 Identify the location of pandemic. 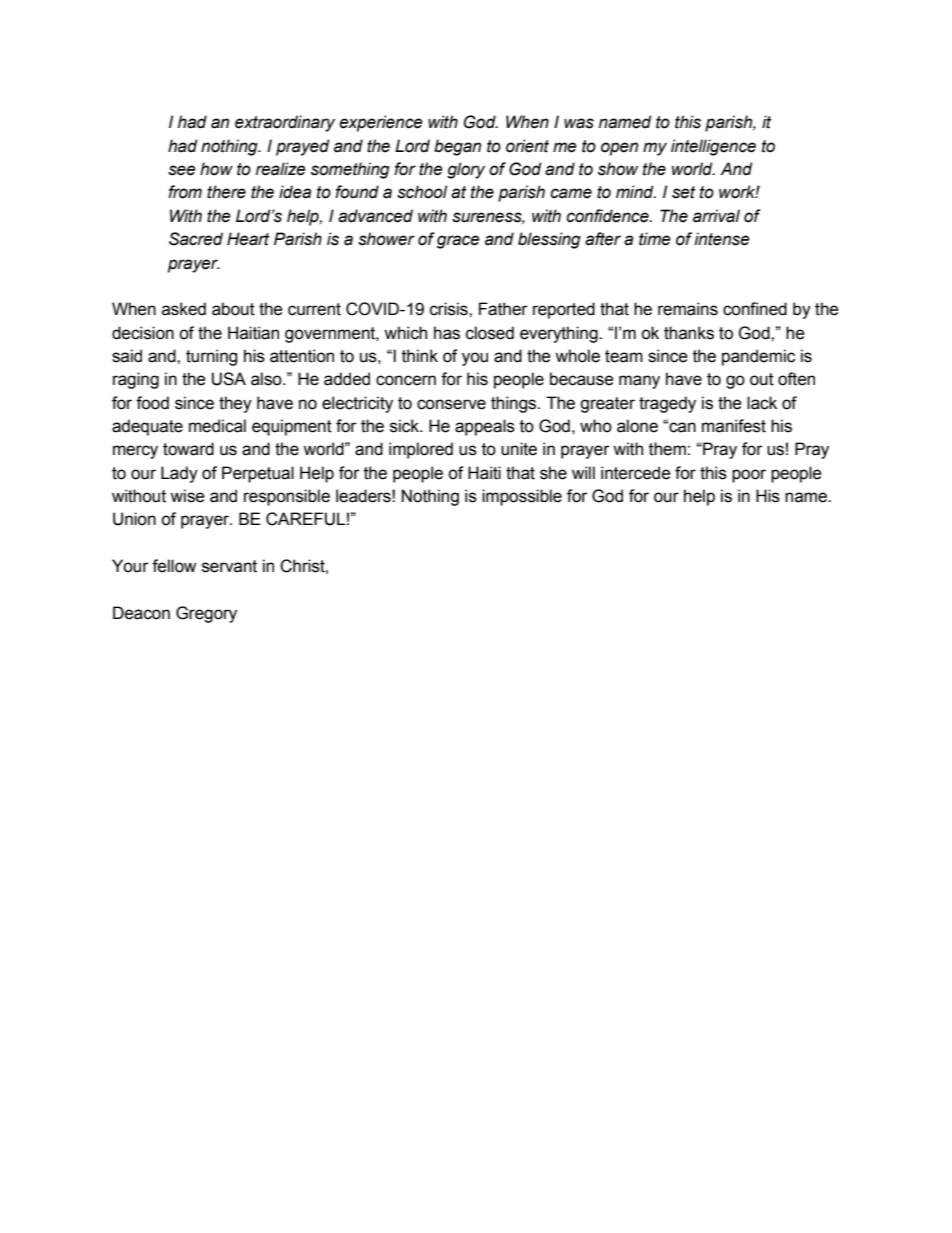
(758, 357).
